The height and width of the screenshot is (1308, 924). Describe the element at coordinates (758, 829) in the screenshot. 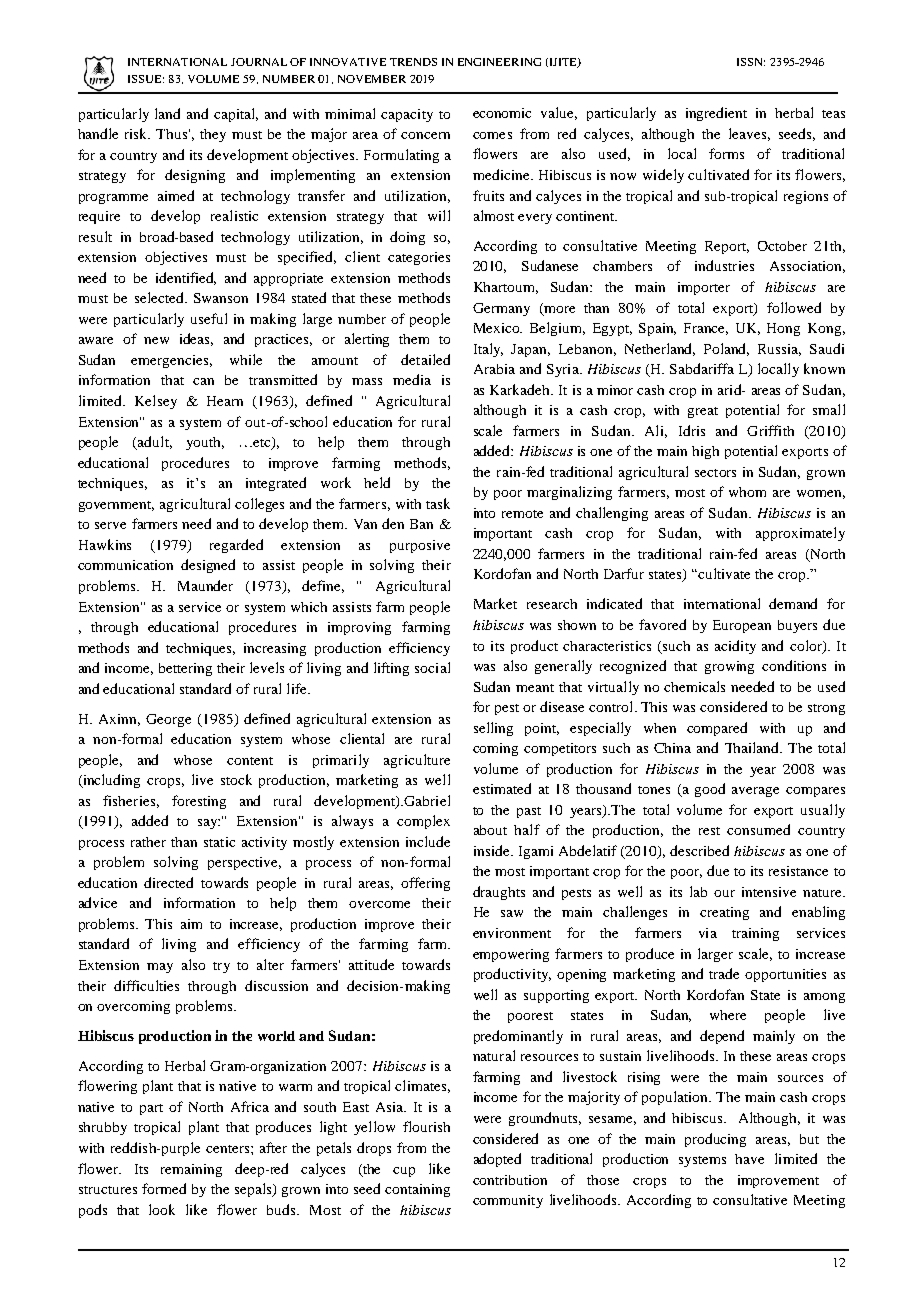

I see `consumed` at that location.
